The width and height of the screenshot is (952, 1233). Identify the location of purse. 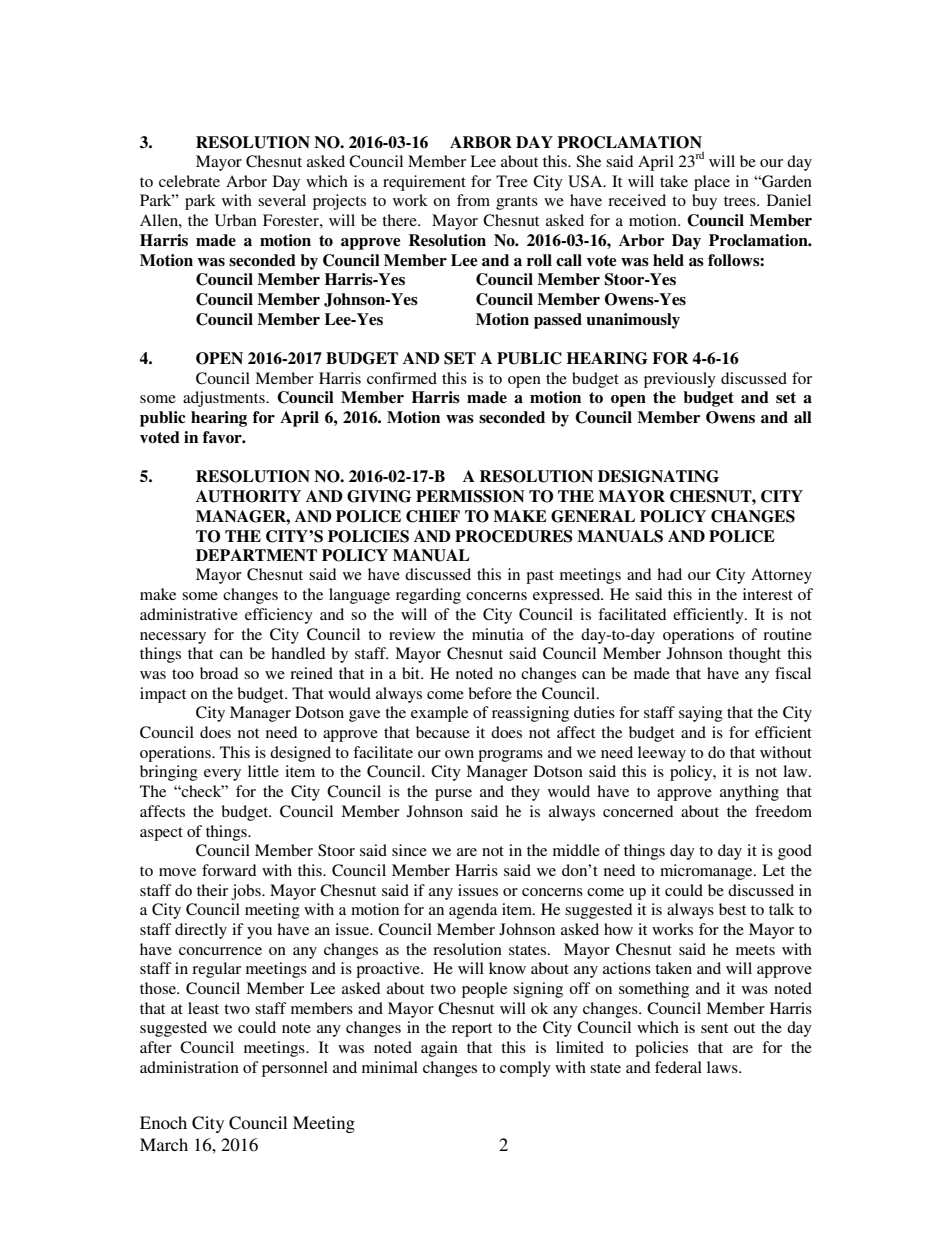
(453, 795).
